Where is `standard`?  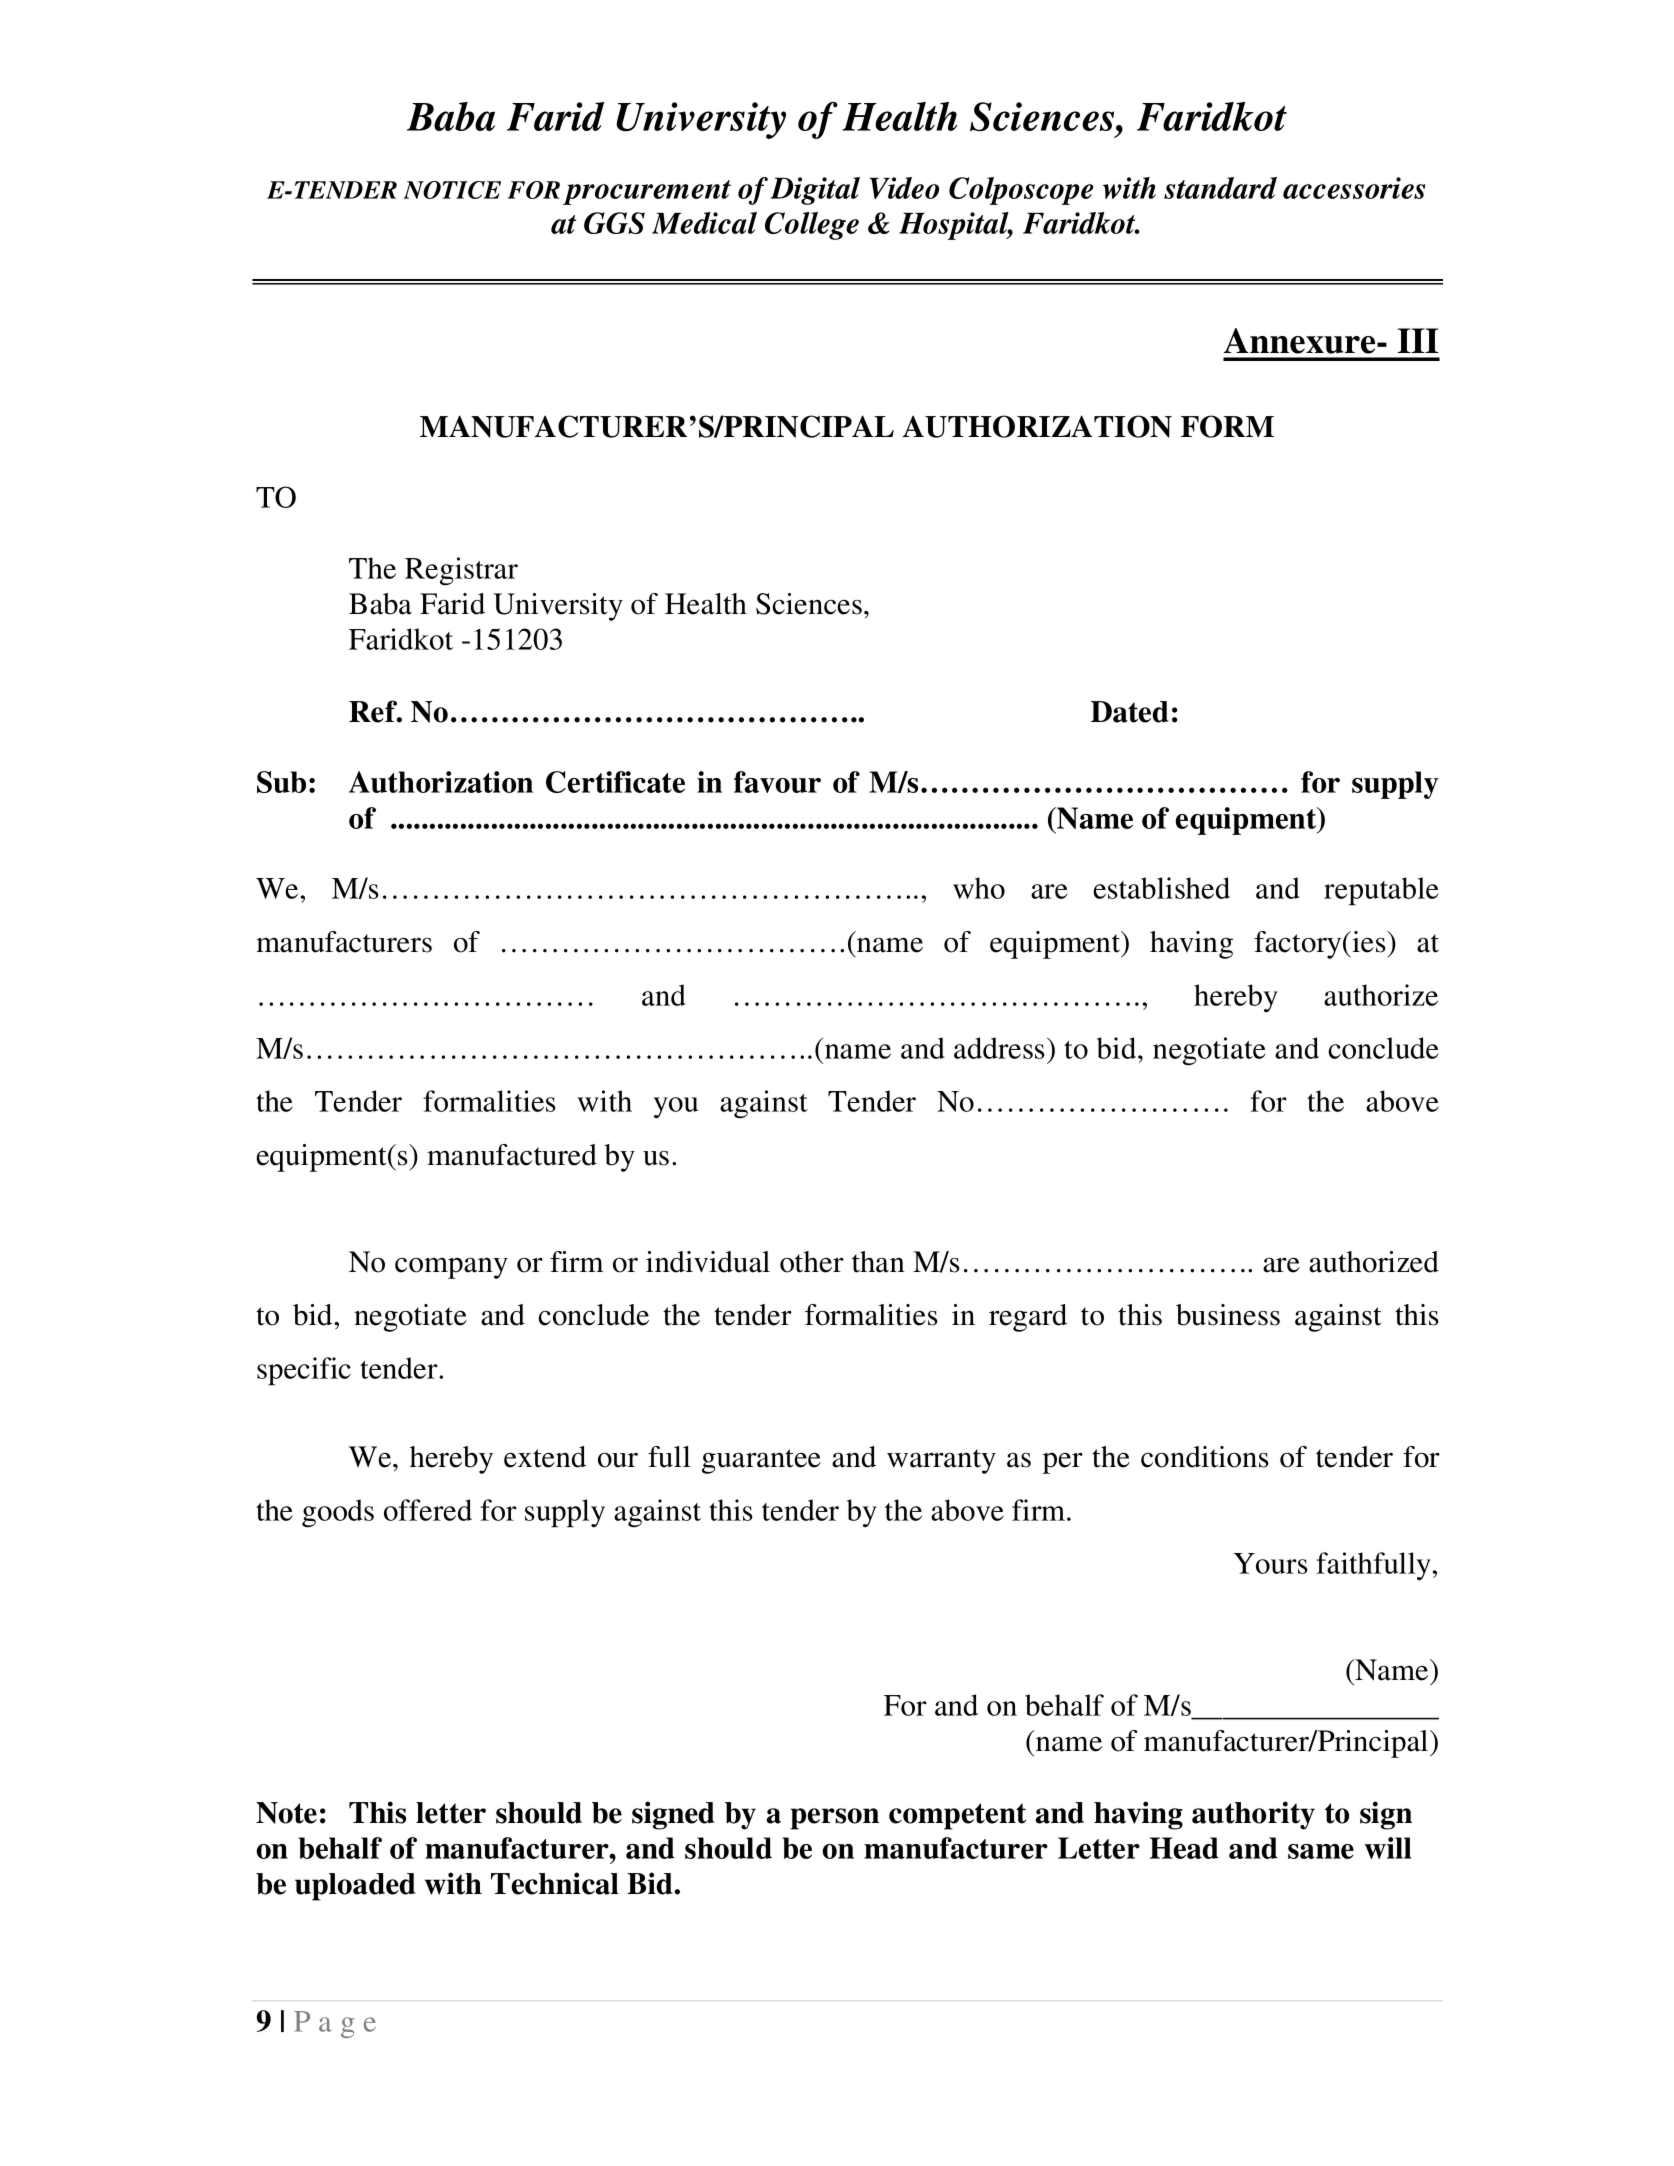 standard is located at coordinates (1220, 188).
